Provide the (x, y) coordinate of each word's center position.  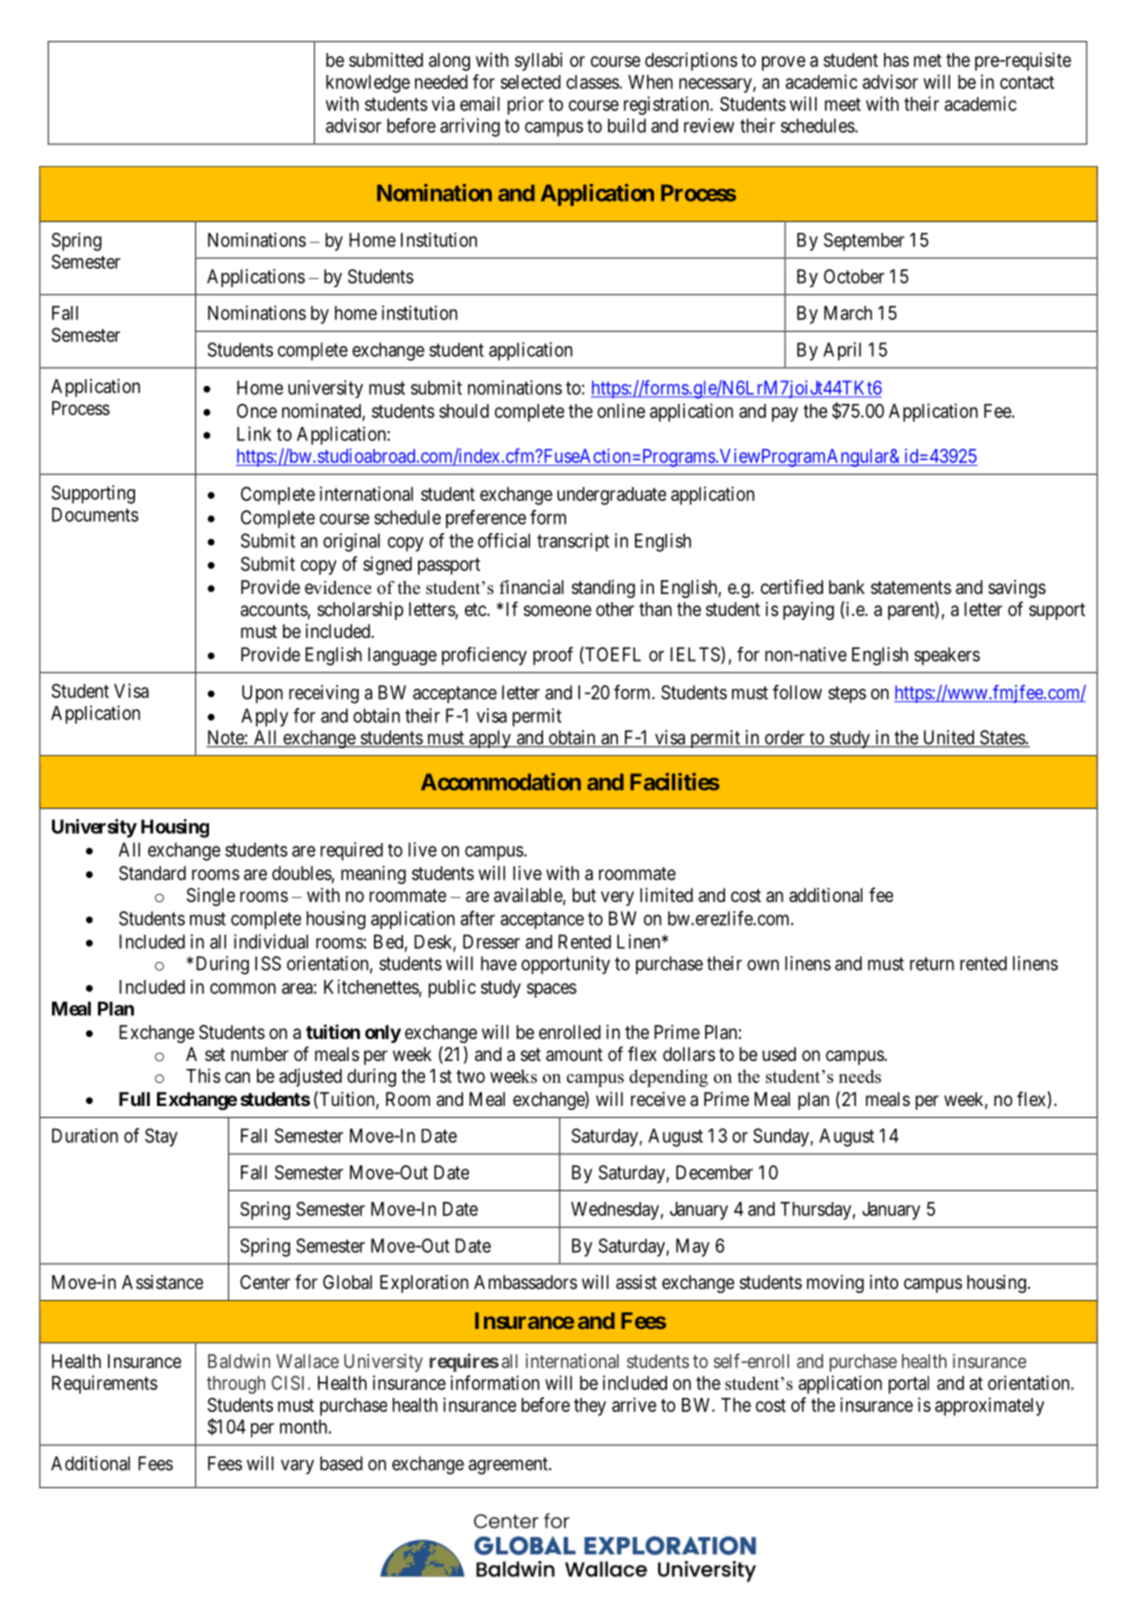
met (928, 60)
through (236, 1385)
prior (525, 105)
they (590, 1407)
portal (908, 1385)
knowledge (368, 84)
